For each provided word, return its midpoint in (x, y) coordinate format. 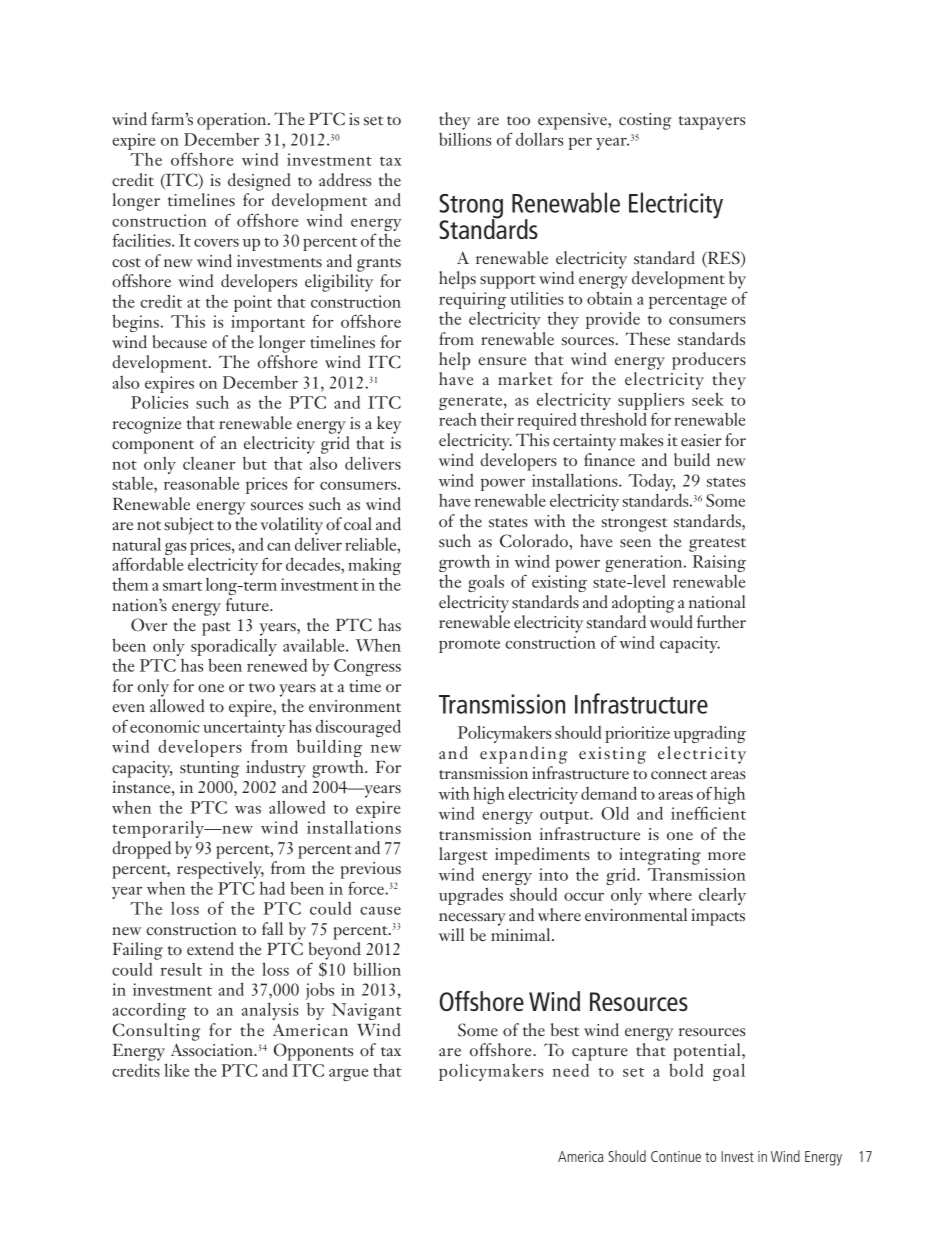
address (345, 179)
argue (348, 1074)
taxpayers (712, 123)
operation (233, 121)
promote (469, 646)
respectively (220, 870)
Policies (159, 402)
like (176, 1070)
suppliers (651, 402)
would (671, 621)
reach (458, 419)
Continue (676, 1156)
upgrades (471, 896)
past (216, 629)
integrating (660, 856)
